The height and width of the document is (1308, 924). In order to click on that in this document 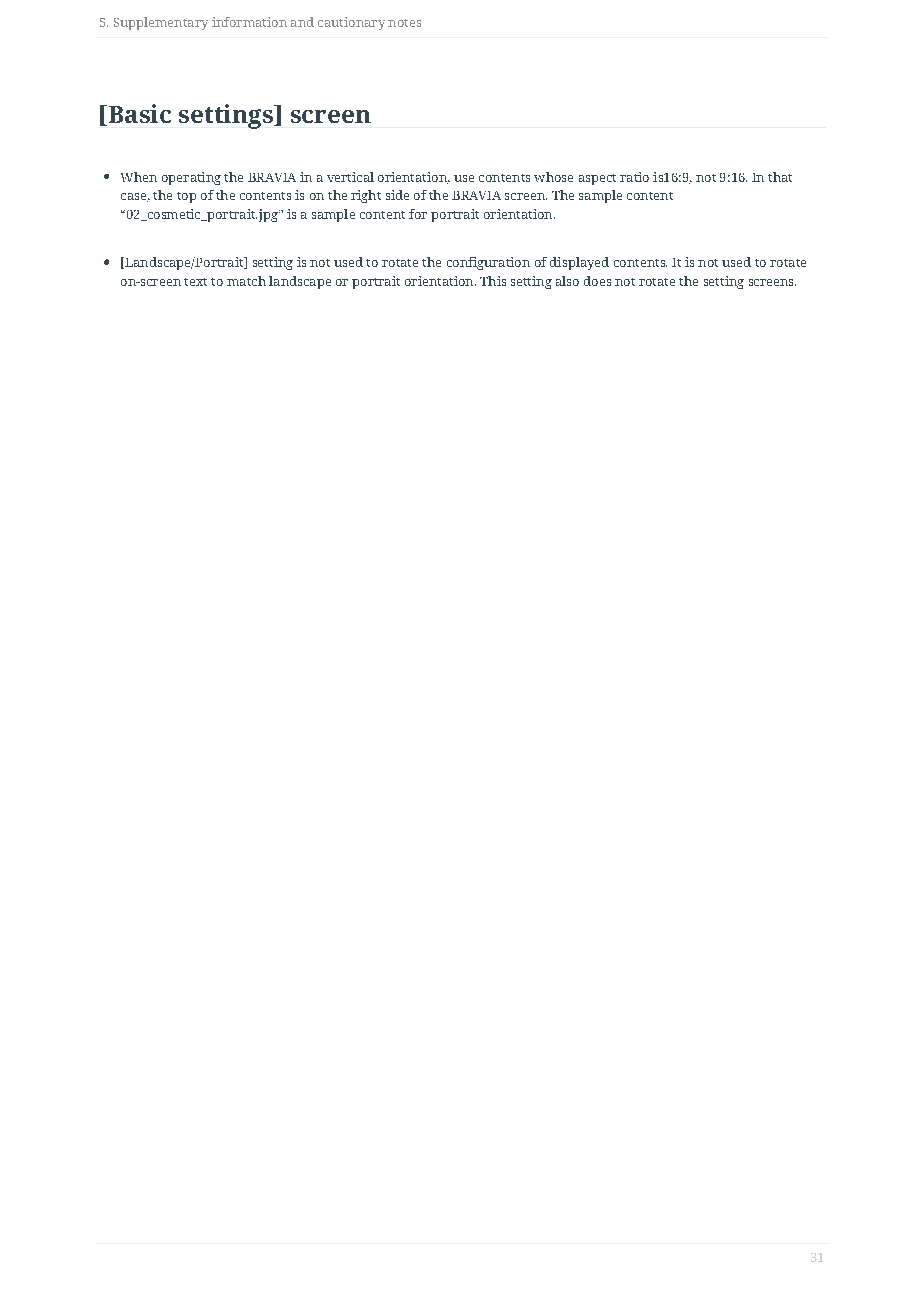, I will do `click(780, 177)`.
